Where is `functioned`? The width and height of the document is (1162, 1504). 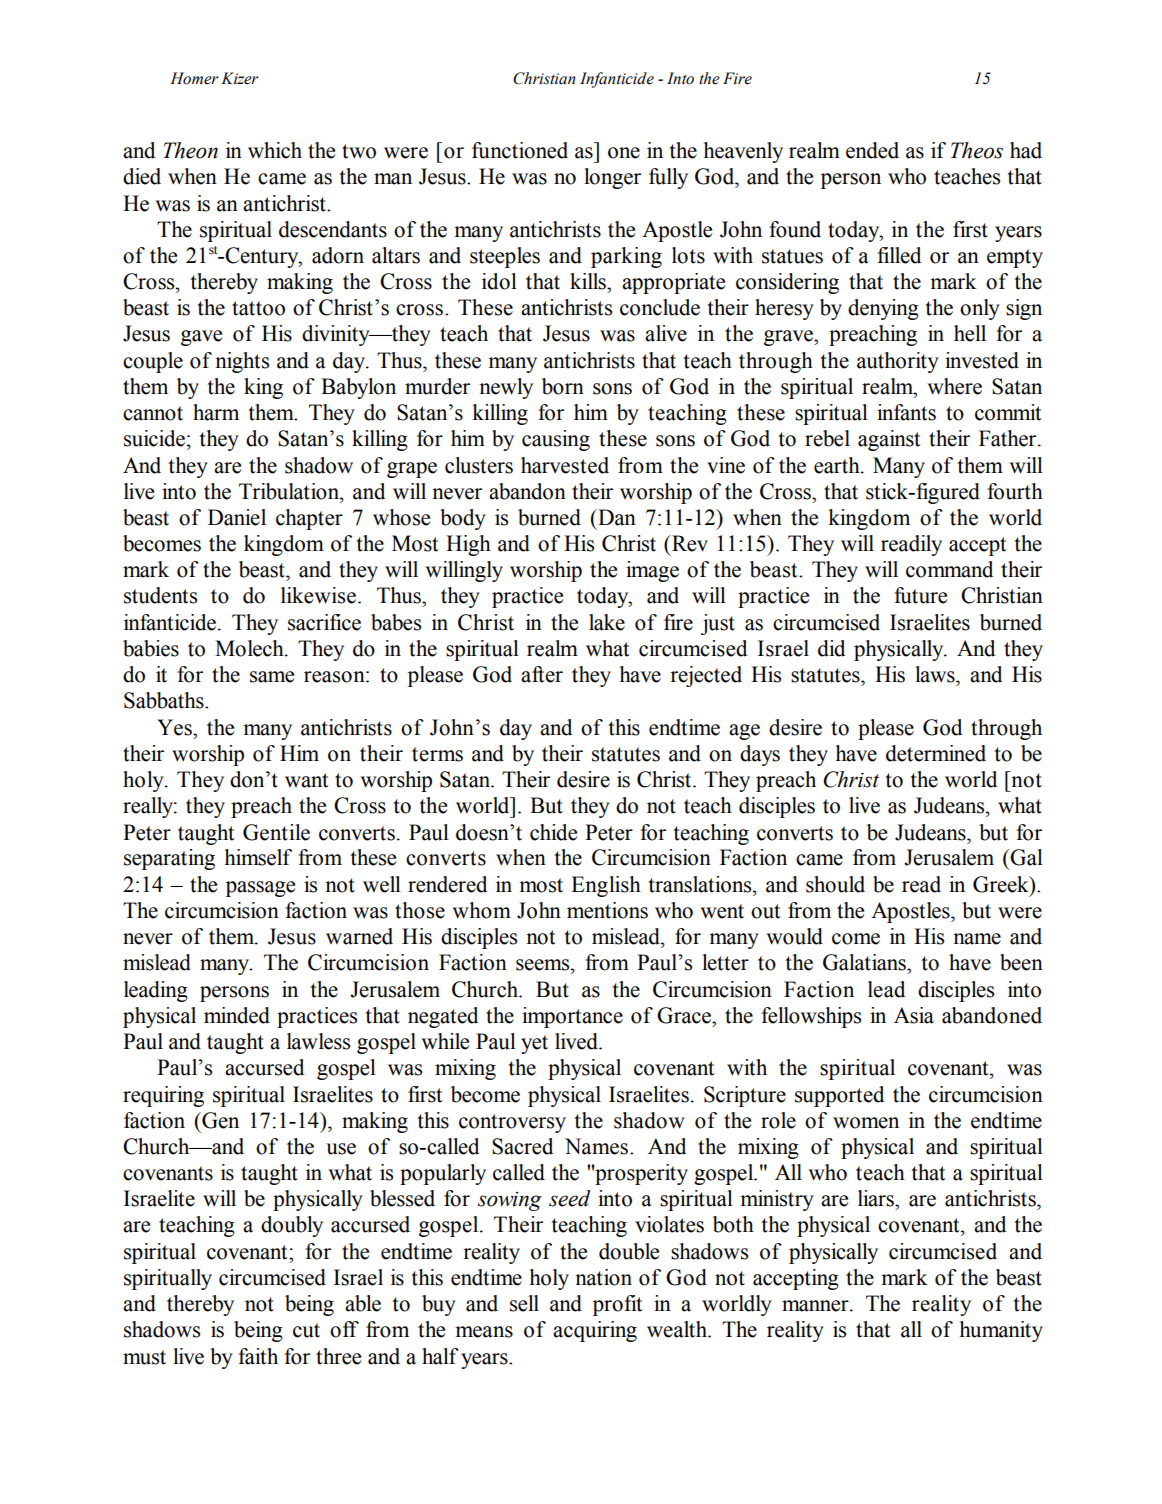 functioned is located at coordinates (520, 150).
